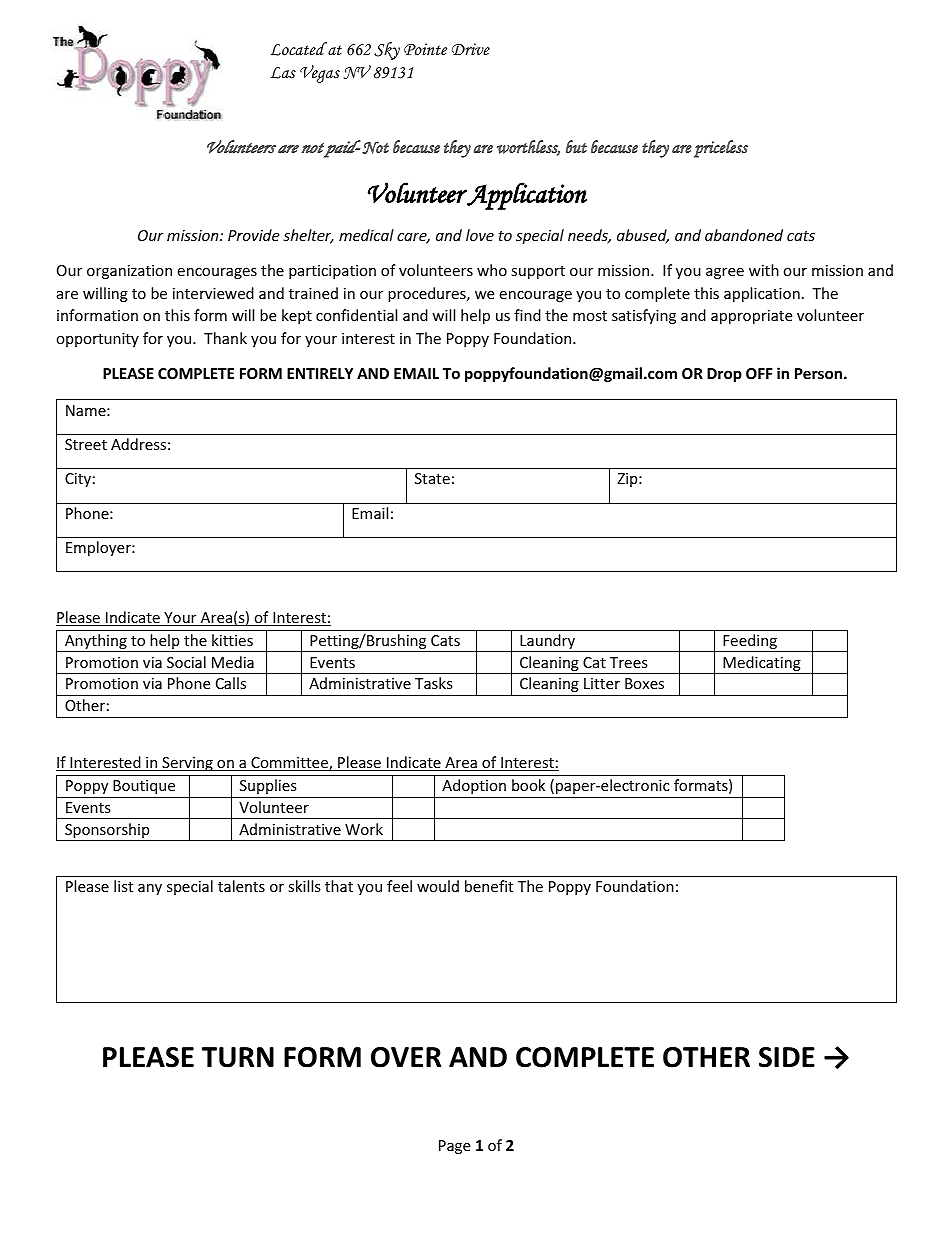 The image size is (952, 1233). What do you see at coordinates (225, 338) in the page?
I see `Thank` at bounding box center [225, 338].
